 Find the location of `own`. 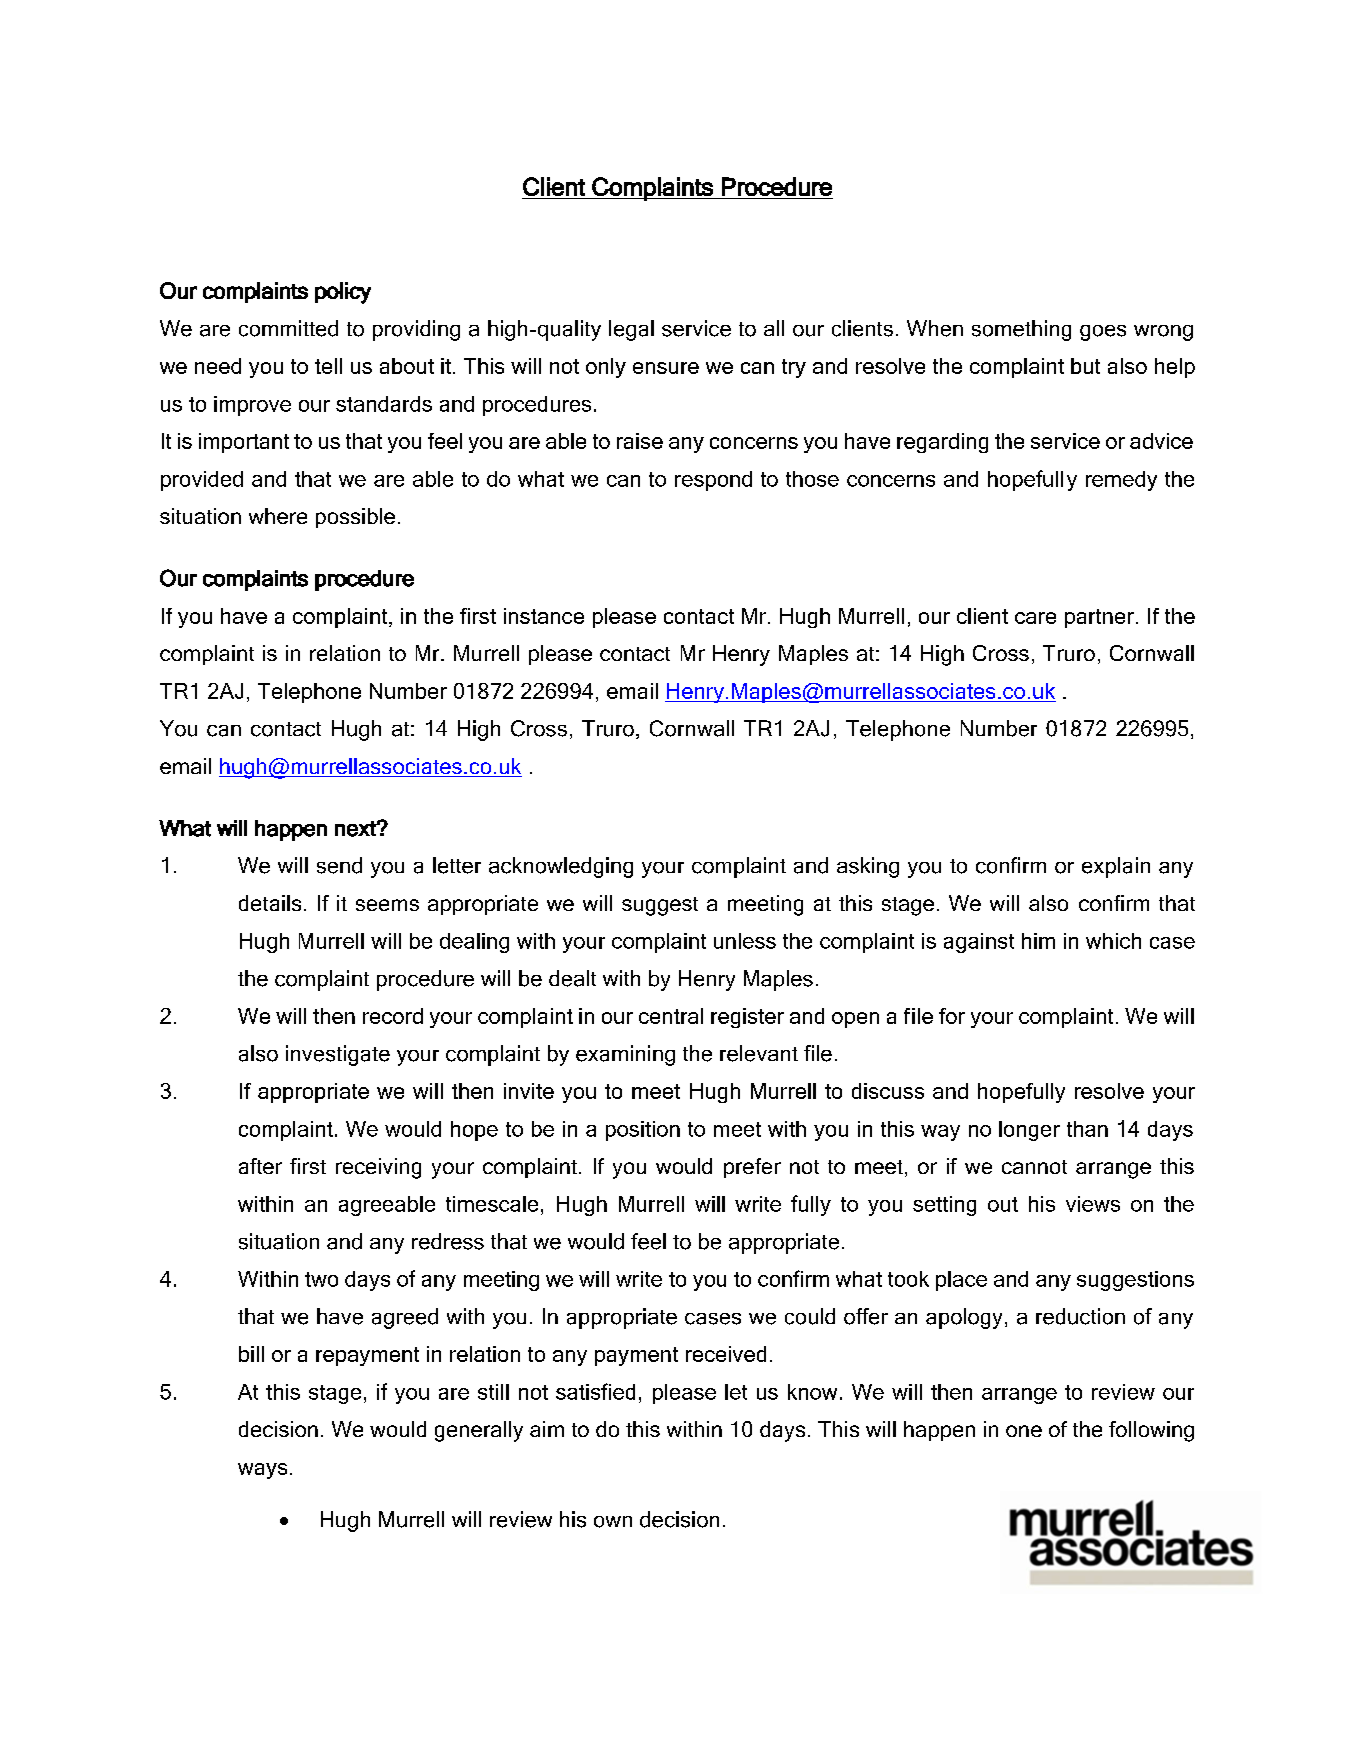

own is located at coordinates (613, 1522).
